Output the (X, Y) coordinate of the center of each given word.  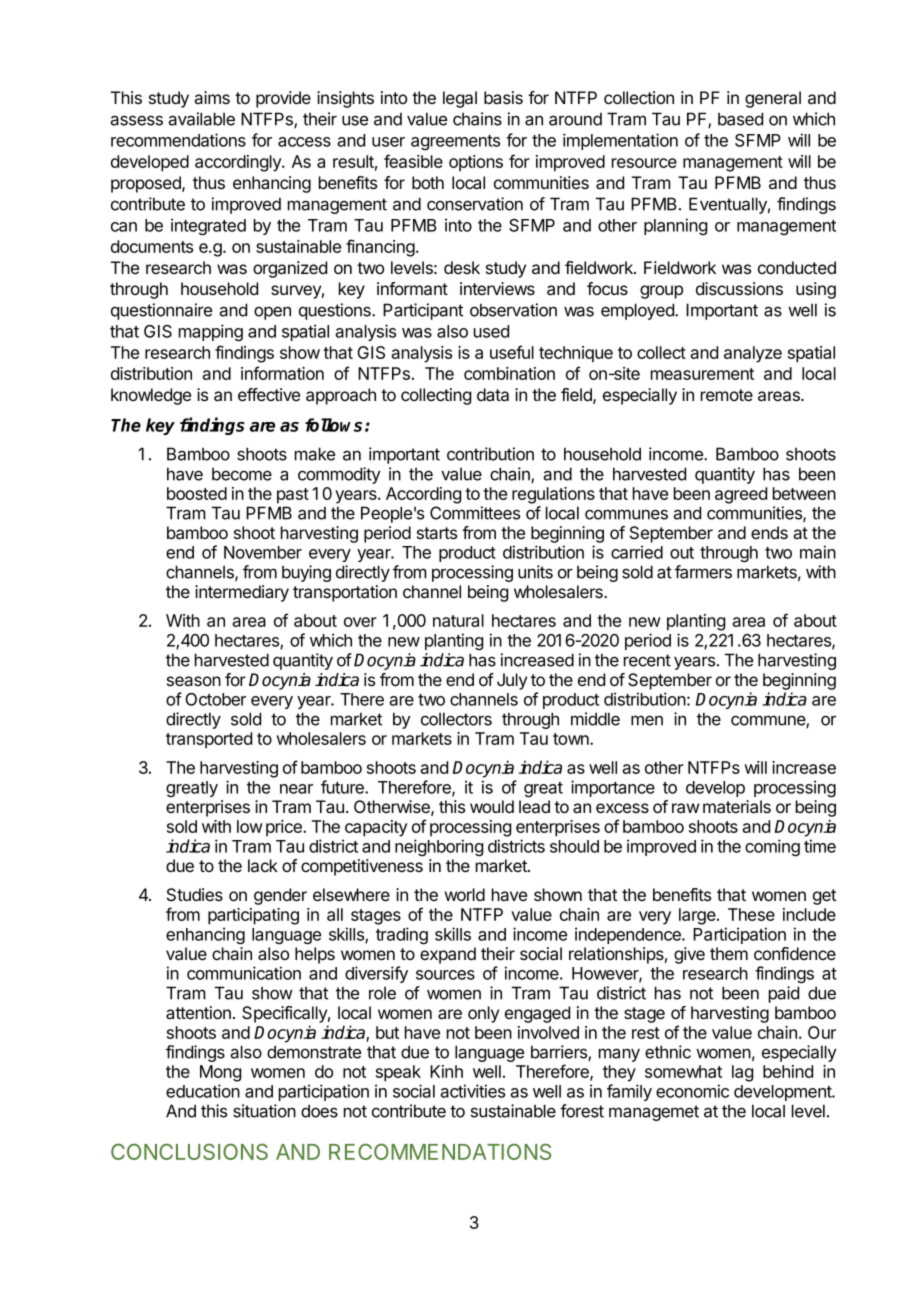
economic (692, 1091)
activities (472, 1091)
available (201, 119)
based (740, 119)
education (203, 1091)
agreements (455, 142)
